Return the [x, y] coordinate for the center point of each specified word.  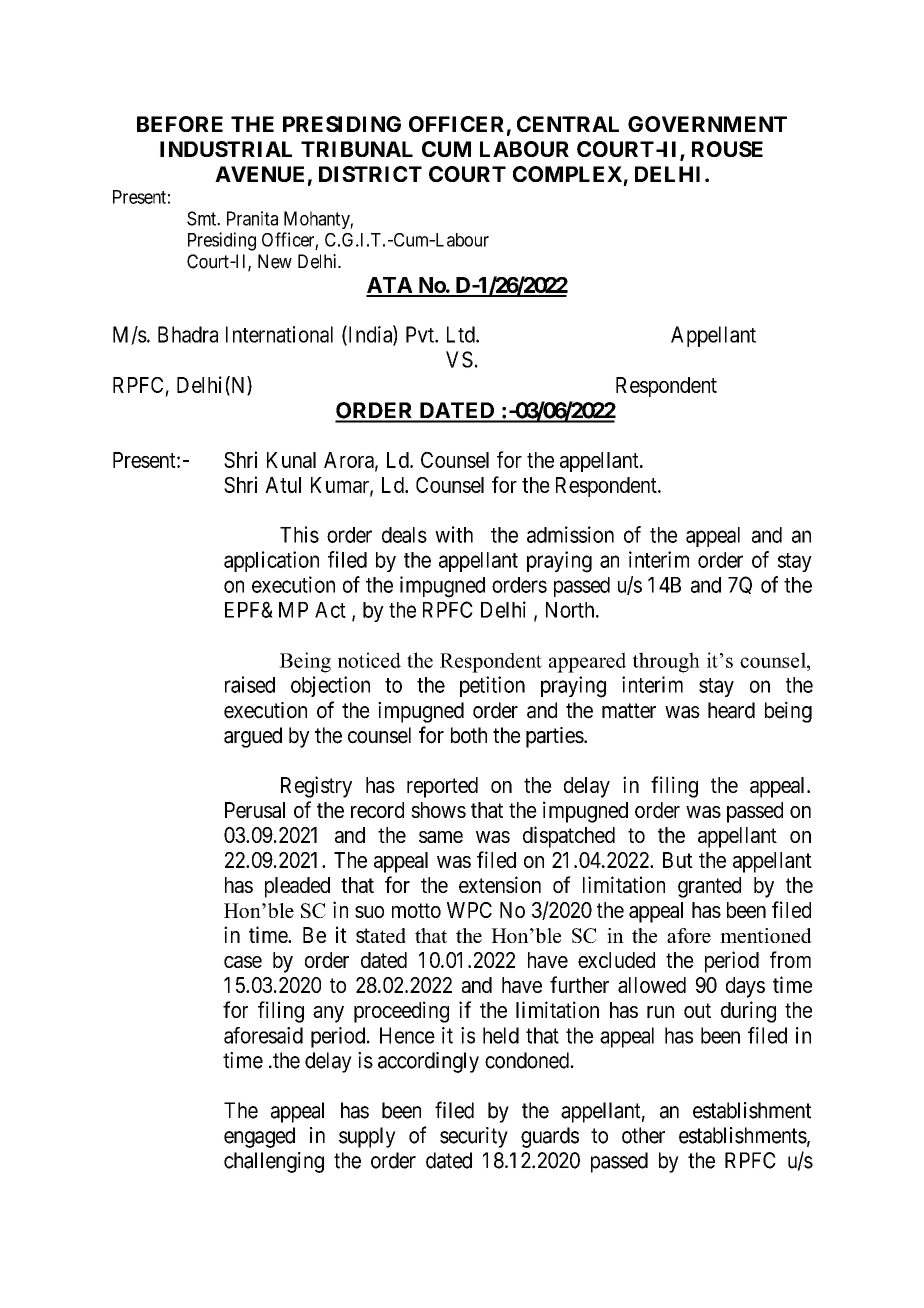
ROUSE [727, 149]
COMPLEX [567, 174]
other [643, 1135]
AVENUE [259, 174]
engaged [259, 1137]
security [474, 1137]
